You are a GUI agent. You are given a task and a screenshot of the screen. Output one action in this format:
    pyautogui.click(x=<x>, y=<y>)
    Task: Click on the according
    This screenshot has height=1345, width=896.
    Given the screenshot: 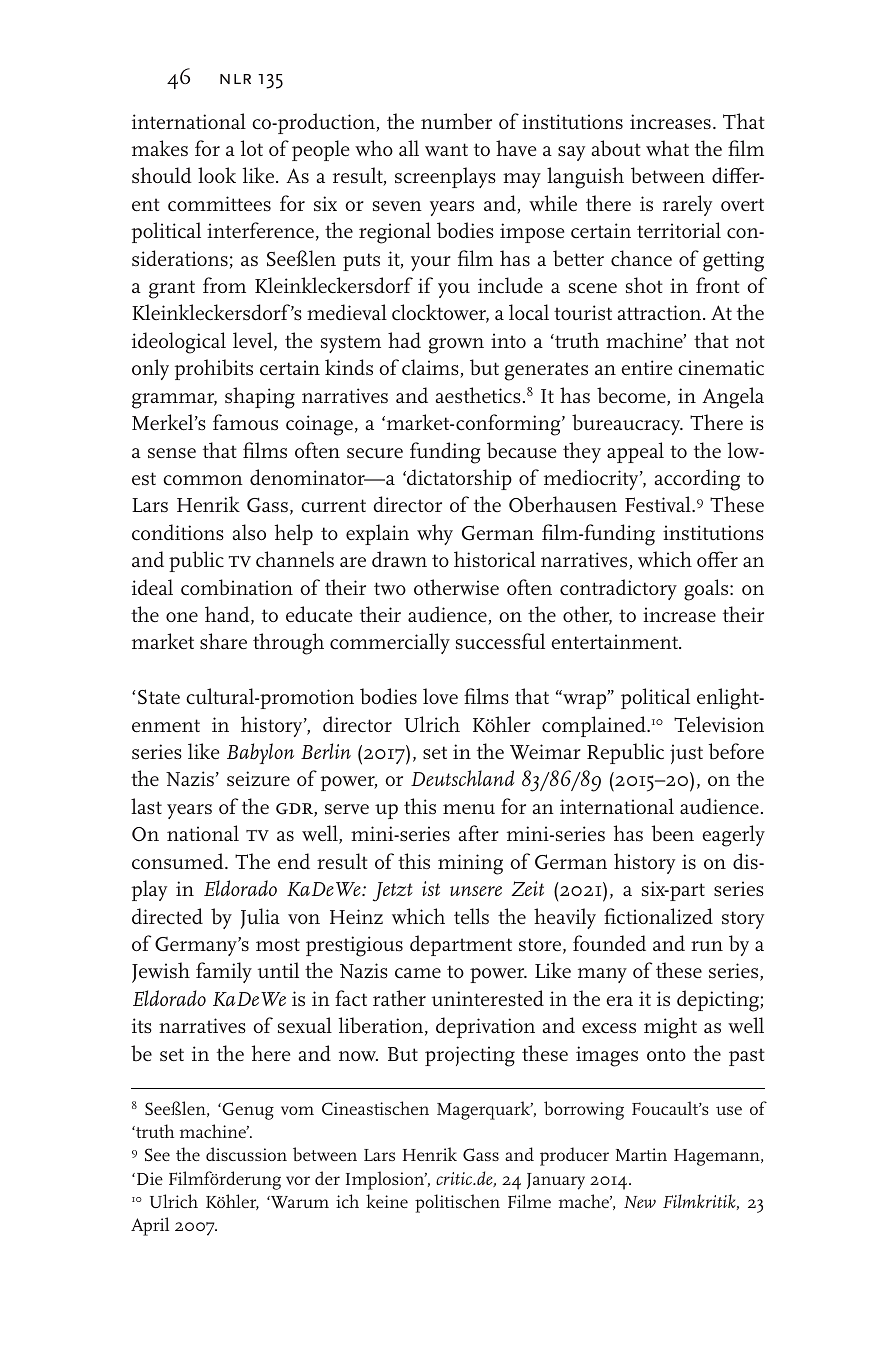 What is the action you would take?
    pyautogui.click(x=697, y=480)
